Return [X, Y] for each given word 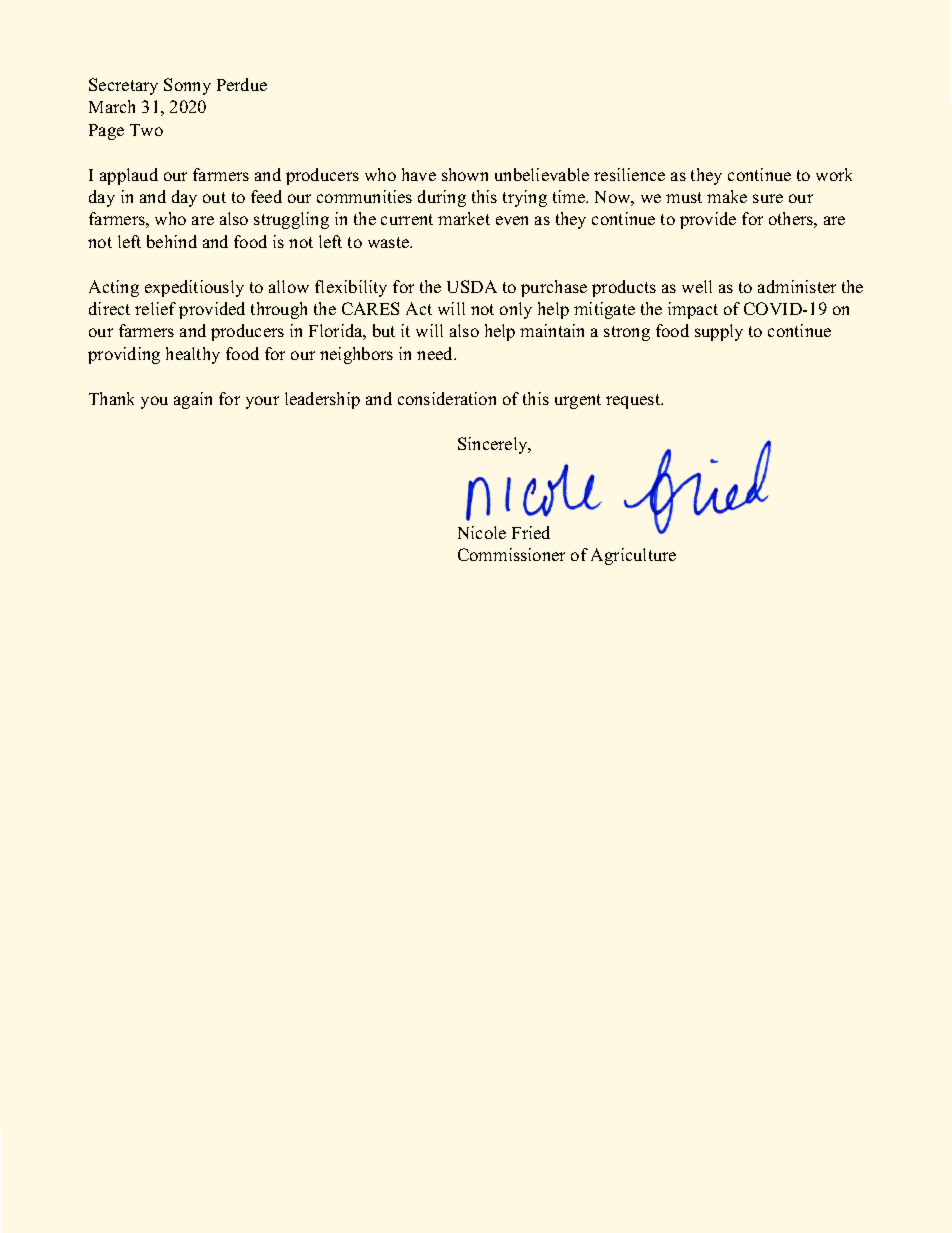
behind [172, 241]
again [193, 400]
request [634, 401]
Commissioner [511, 554]
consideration [447, 398]
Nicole [482, 532]
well [697, 286]
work [834, 174]
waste [389, 242]
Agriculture [633, 556]
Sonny [187, 86]
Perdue [242, 84]
